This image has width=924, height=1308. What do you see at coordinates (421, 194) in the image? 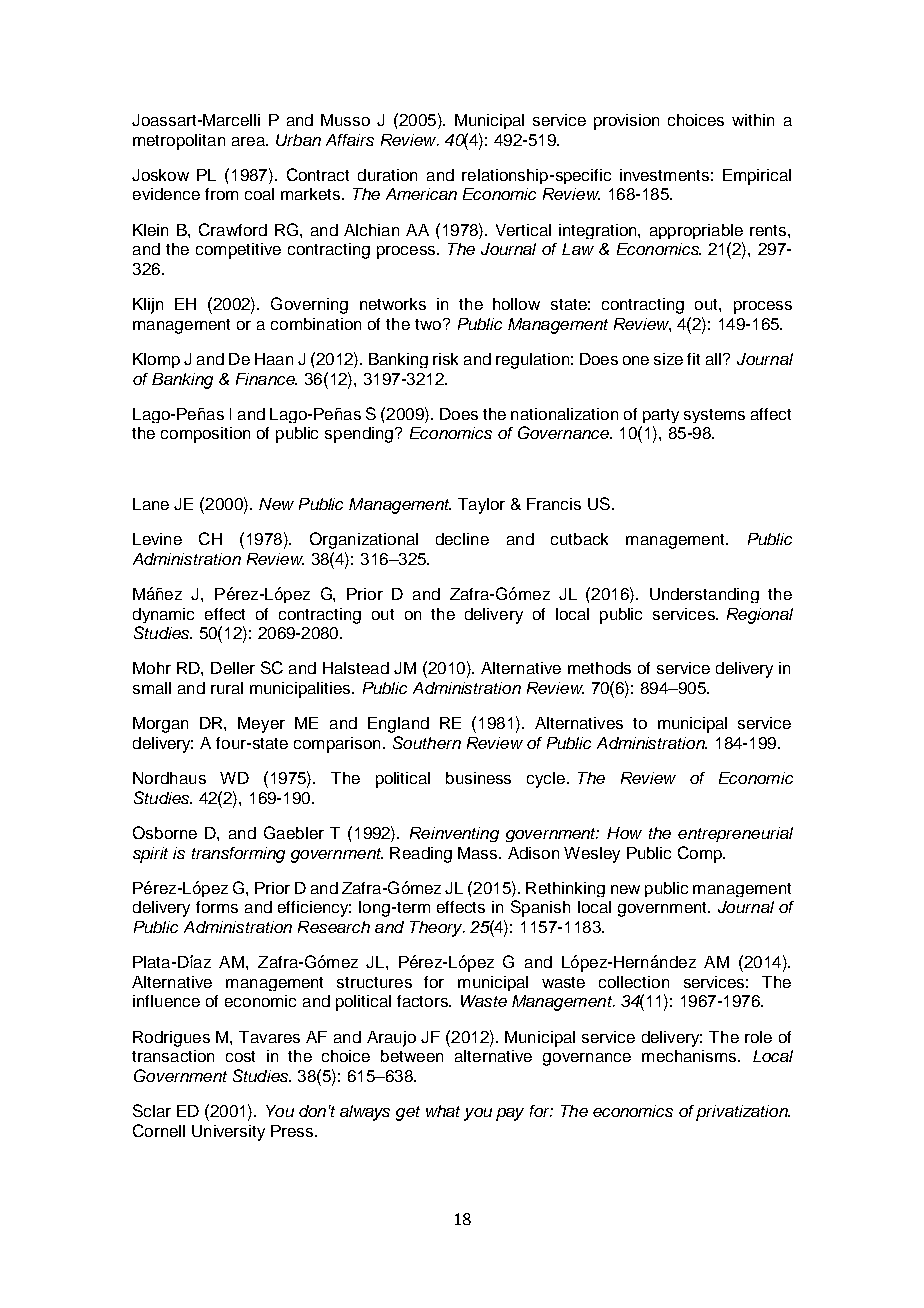
I see `American` at bounding box center [421, 194].
